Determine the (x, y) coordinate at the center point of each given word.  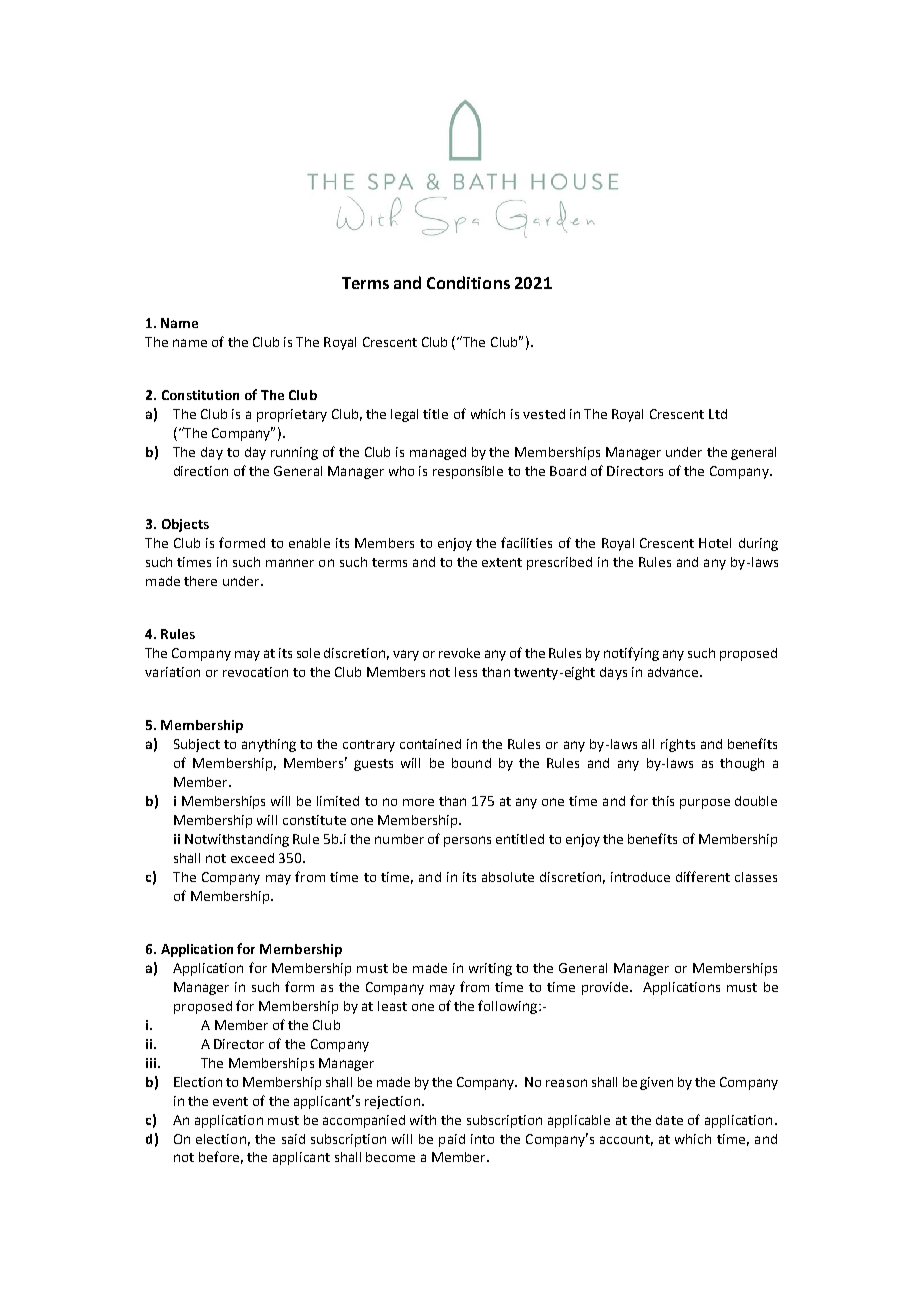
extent (502, 562)
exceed (252, 858)
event (230, 1101)
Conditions (468, 282)
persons (467, 841)
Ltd (718, 414)
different (703, 876)
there (200, 581)
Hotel (715, 543)
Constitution (200, 395)
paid (452, 1140)
